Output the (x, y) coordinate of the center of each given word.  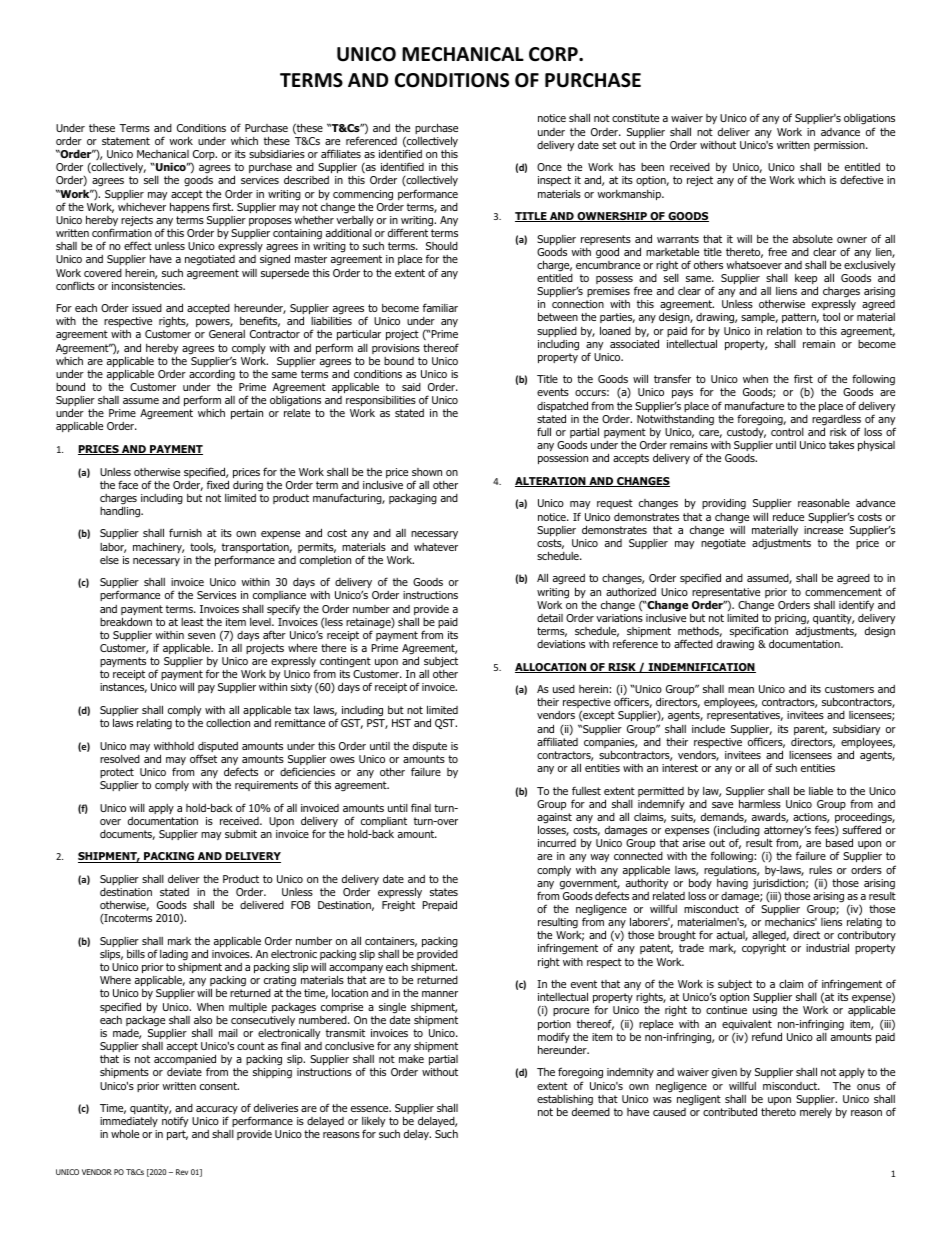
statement (126, 141)
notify (175, 1121)
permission (840, 146)
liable (821, 790)
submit (241, 834)
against (554, 819)
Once (549, 167)
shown (427, 472)
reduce (788, 516)
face (128, 484)
